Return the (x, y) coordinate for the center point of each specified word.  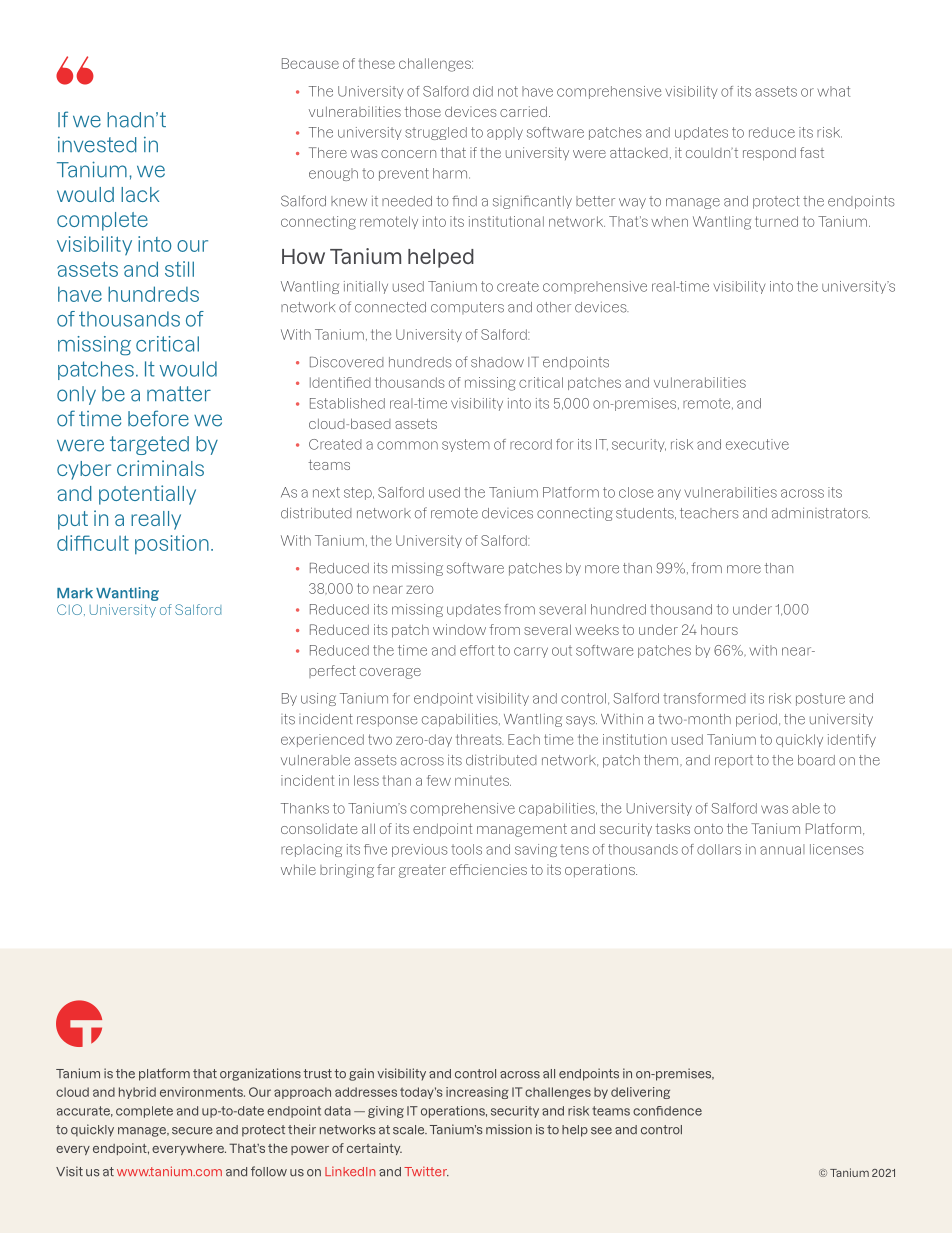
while (298, 869)
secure (192, 1131)
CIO (69, 609)
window (459, 629)
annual (782, 849)
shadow (497, 362)
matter (179, 394)
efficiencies (488, 869)
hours (719, 629)
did (483, 91)
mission (509, 1129)
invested (97, 145)
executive (757, 444)
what (833, 91)
